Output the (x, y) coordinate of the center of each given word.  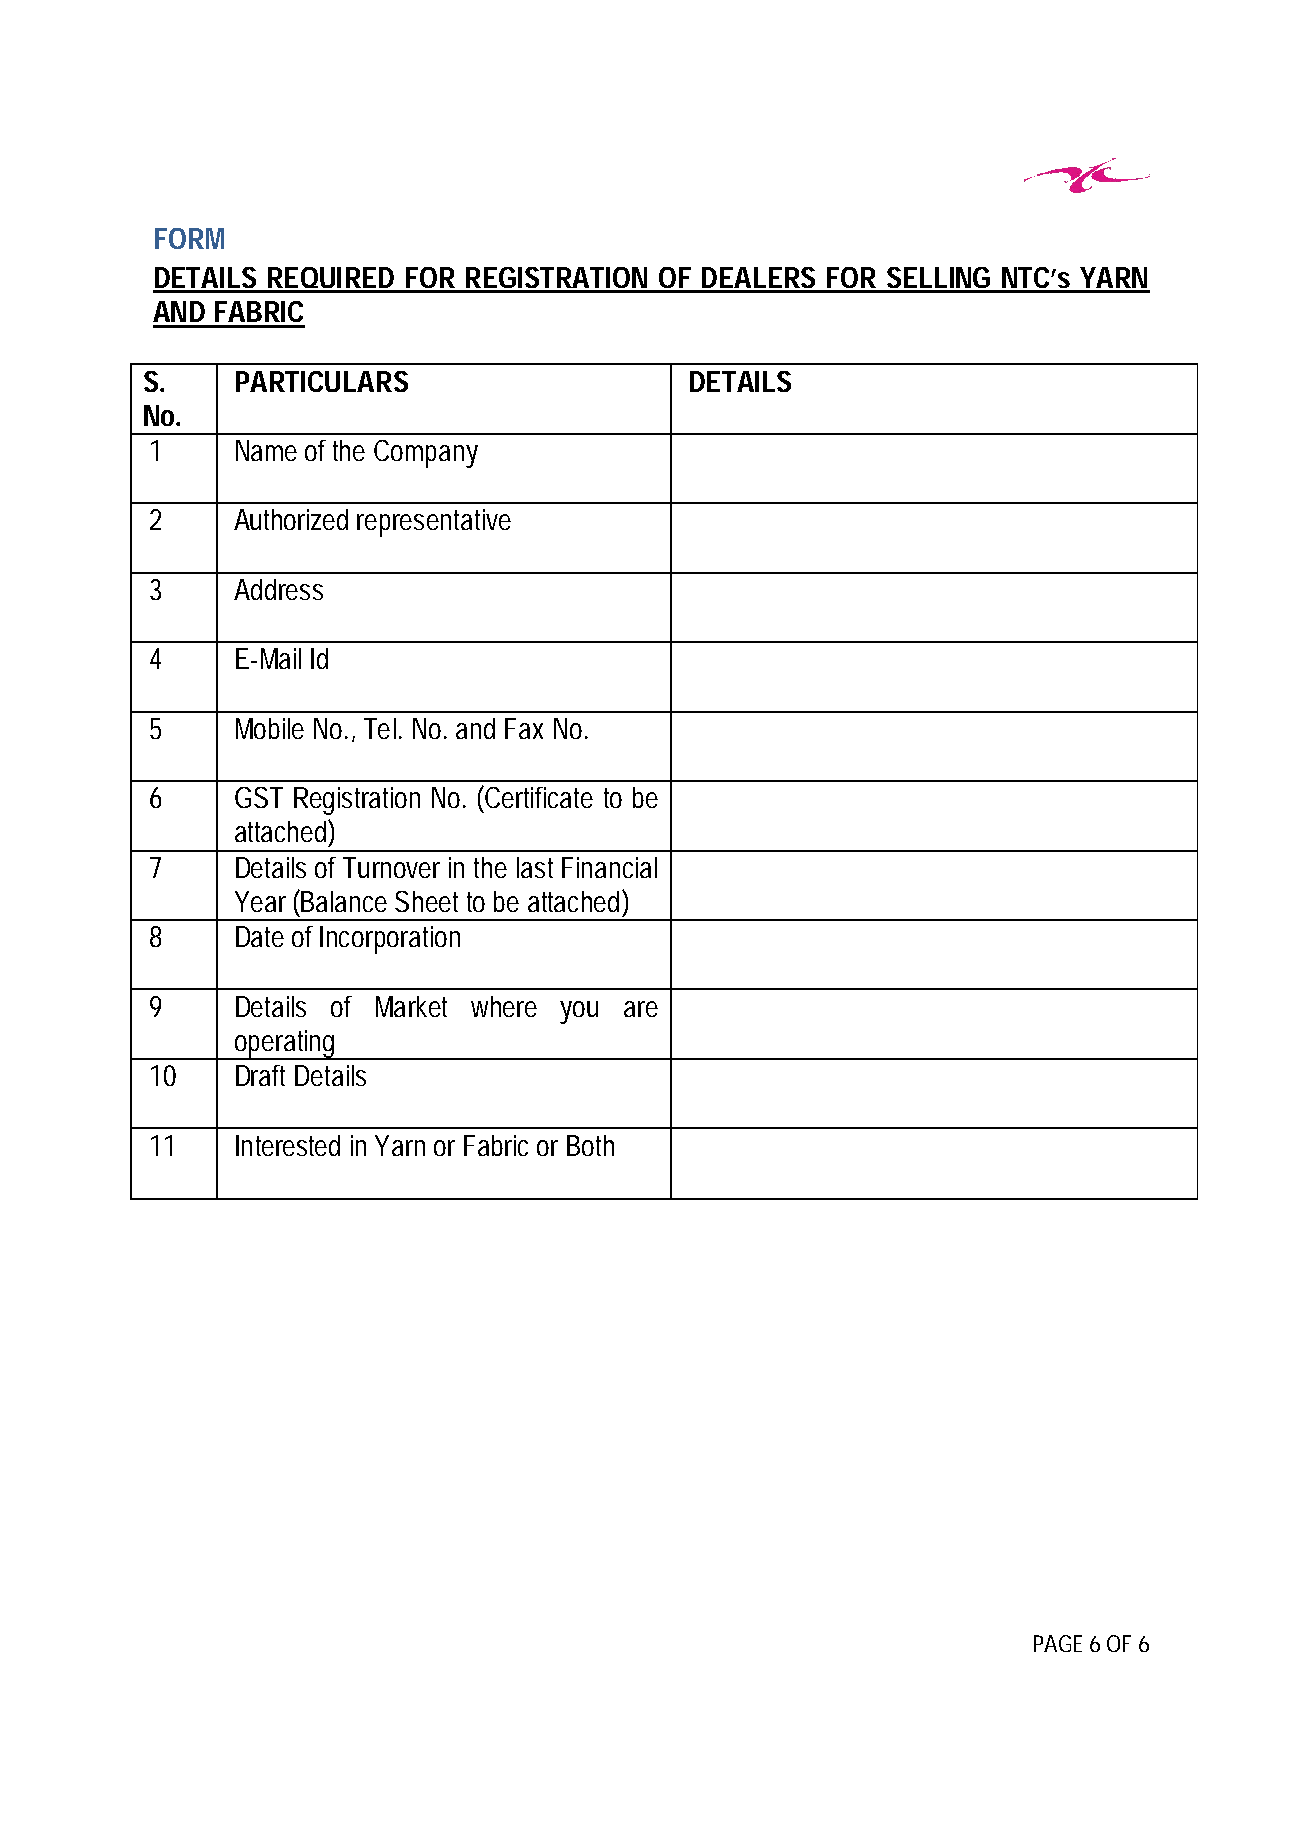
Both (590, 1145)
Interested (288, 1145)
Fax (524, 728)
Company (426, 454)
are (641, 1009)
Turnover (391, 867)
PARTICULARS (322, 381)
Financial (609, 867)
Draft (260, 1075)
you (579, 1012)
